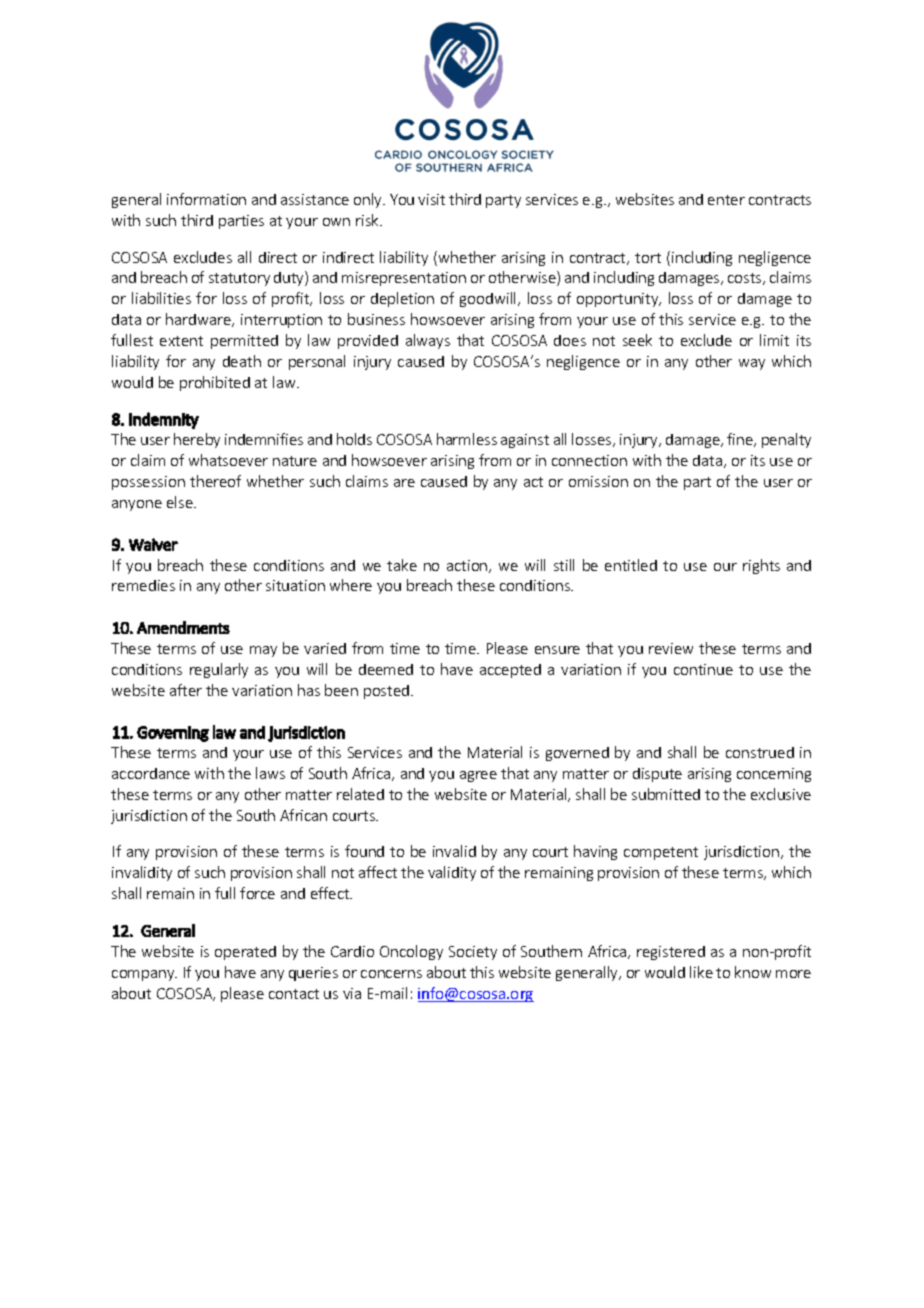  What do you see at coordinates (239, 279) in the screenshot?
I see `statutory` at bounding box center [239, 279].
